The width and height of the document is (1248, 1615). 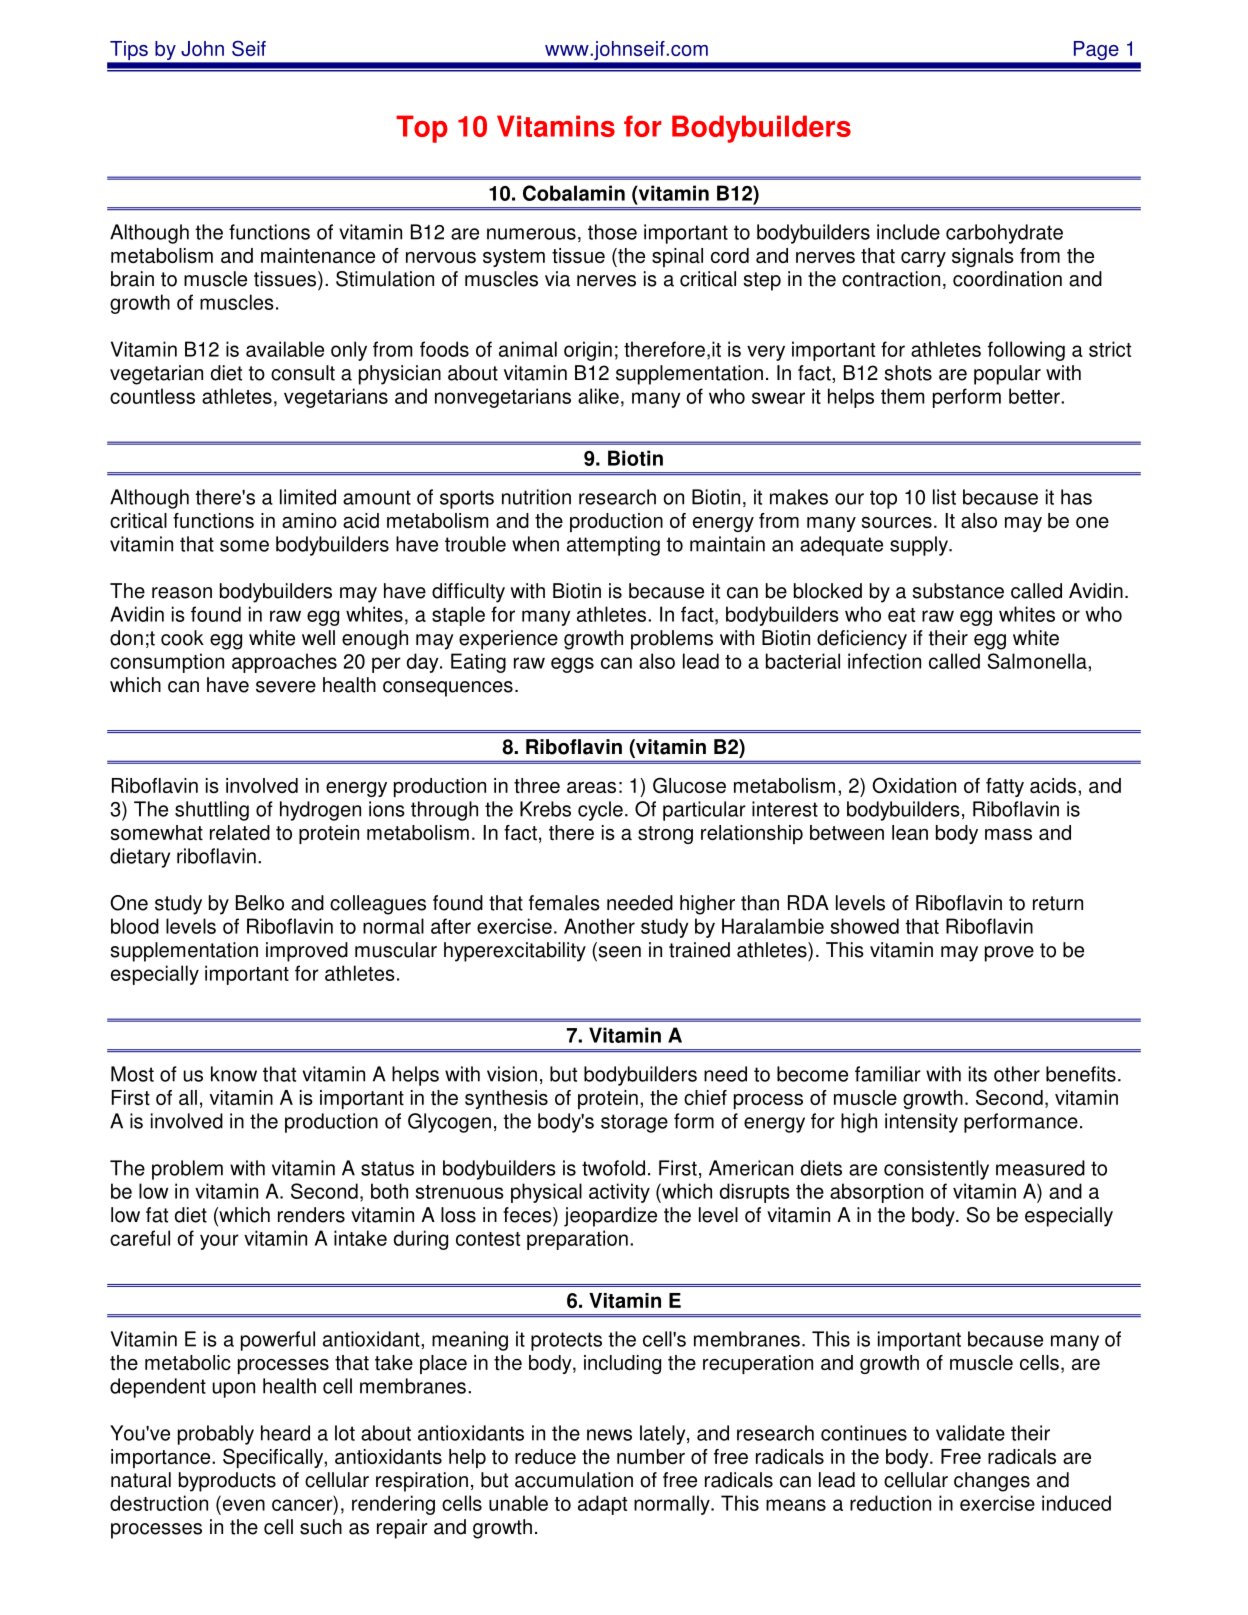 What do you see at coordinates (1008, 834) in the document?
I see `mass` at bounding box center [1008, 834].
